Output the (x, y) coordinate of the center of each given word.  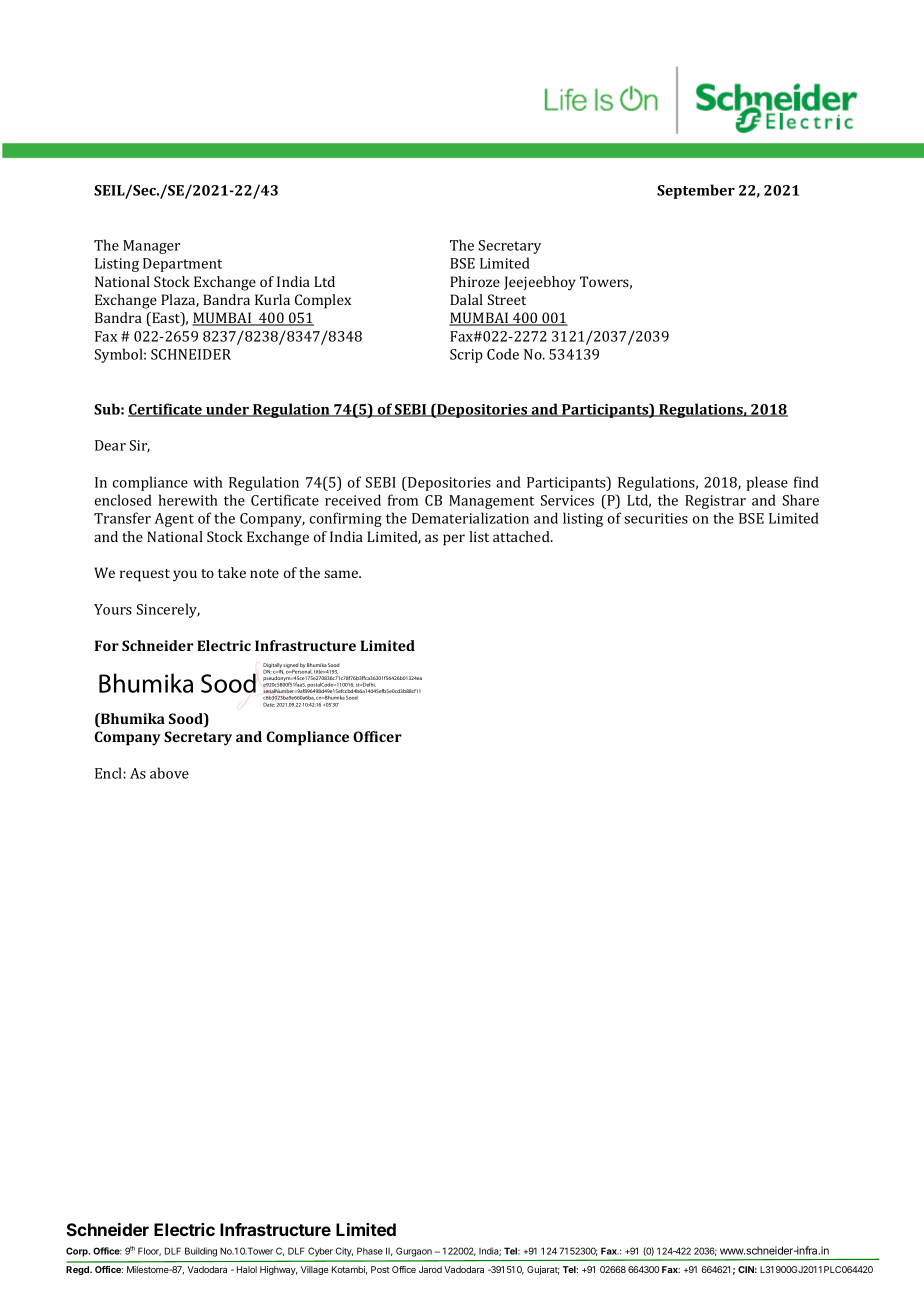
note (264, 573)
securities (656, 518)
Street (507, 299)
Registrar (715, 502)
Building (201, 1252)
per (454, 540)
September (696, 191)
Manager (151, 247)
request (145, 575)
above (169, 773)
